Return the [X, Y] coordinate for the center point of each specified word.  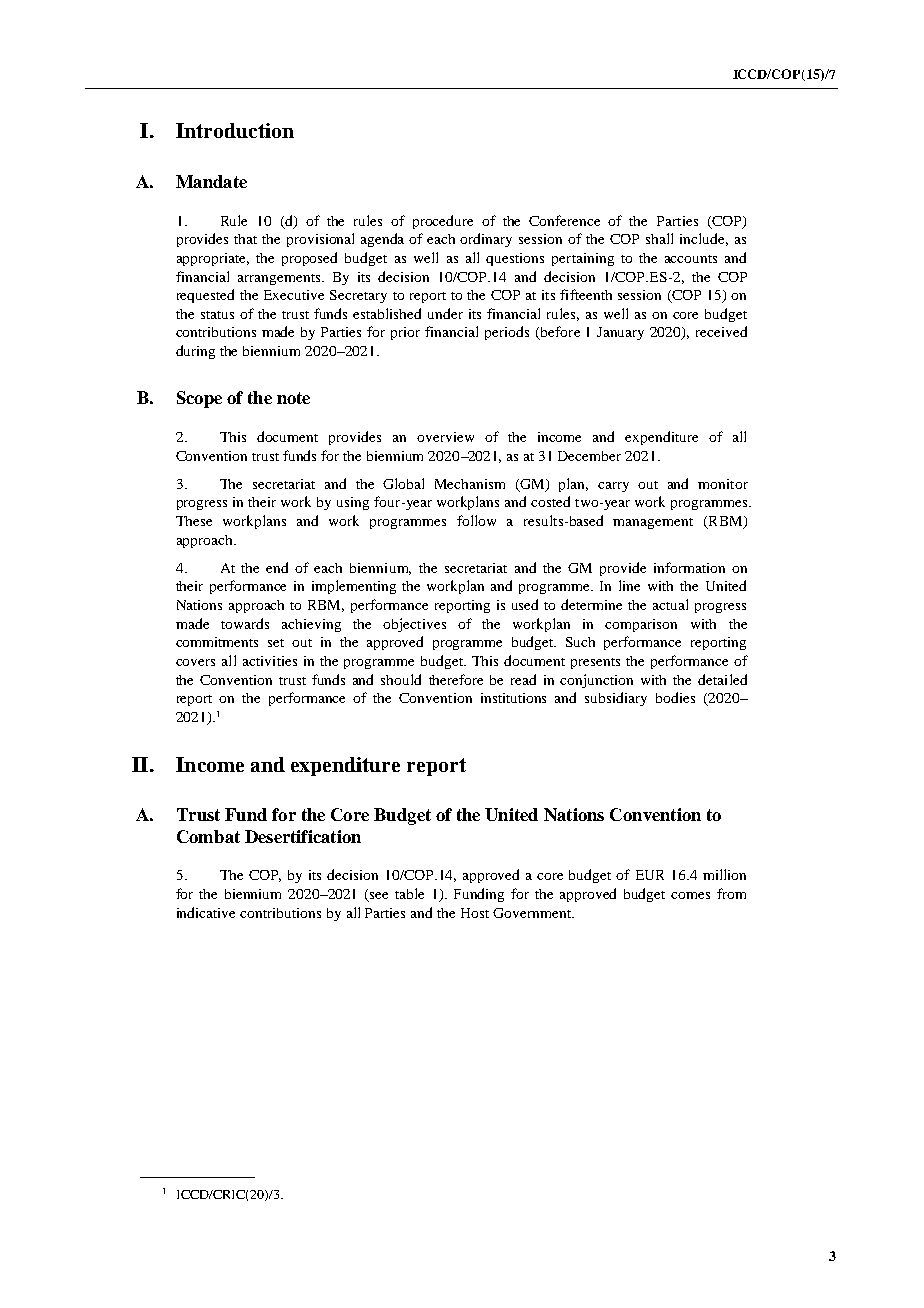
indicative [206, 912]
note [293, 398]
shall [659, 238]
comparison [641, 625]
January [620, 333]
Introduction [235, 130]
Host [475, 913]
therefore [456, 679]
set [276, 643]
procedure [443, 222]
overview [445, 437]
